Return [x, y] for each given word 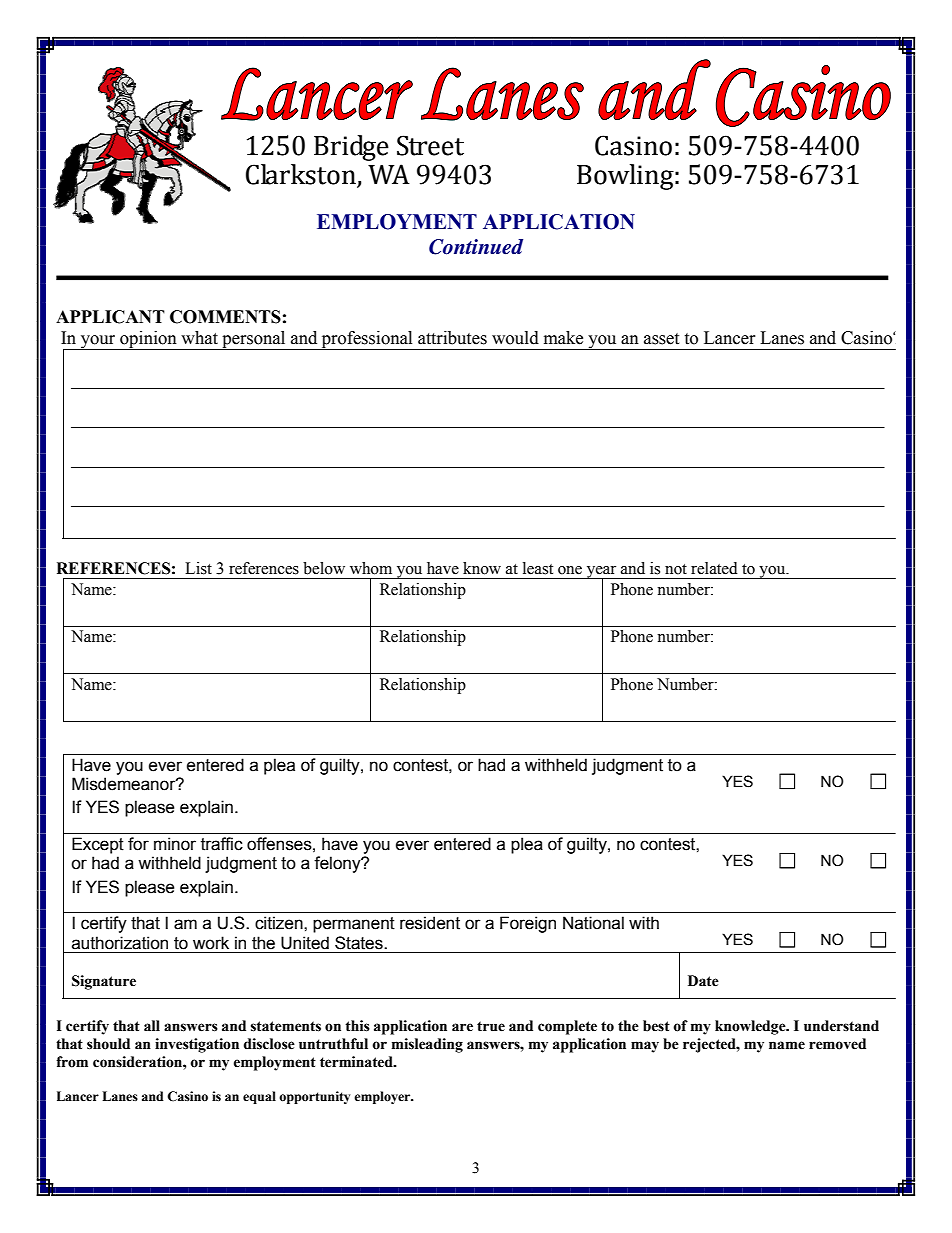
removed [837, 1044]
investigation [197, 1045]
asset [661, 339]
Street [430, 145]
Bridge [351, 148]
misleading [427, 1045]
